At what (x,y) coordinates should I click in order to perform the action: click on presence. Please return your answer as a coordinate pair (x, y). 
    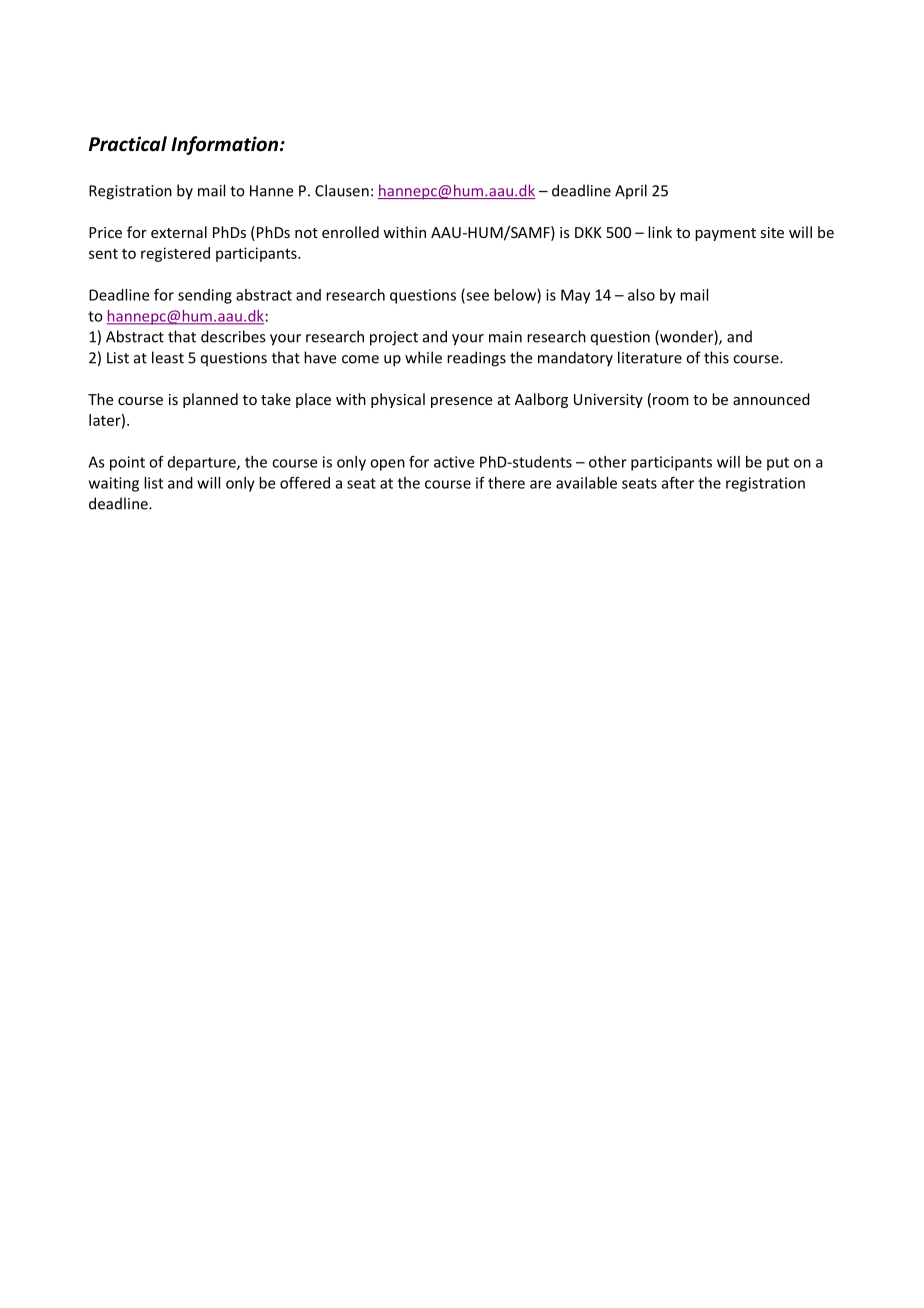
    Looking at the image, I should click on (461, 402).
